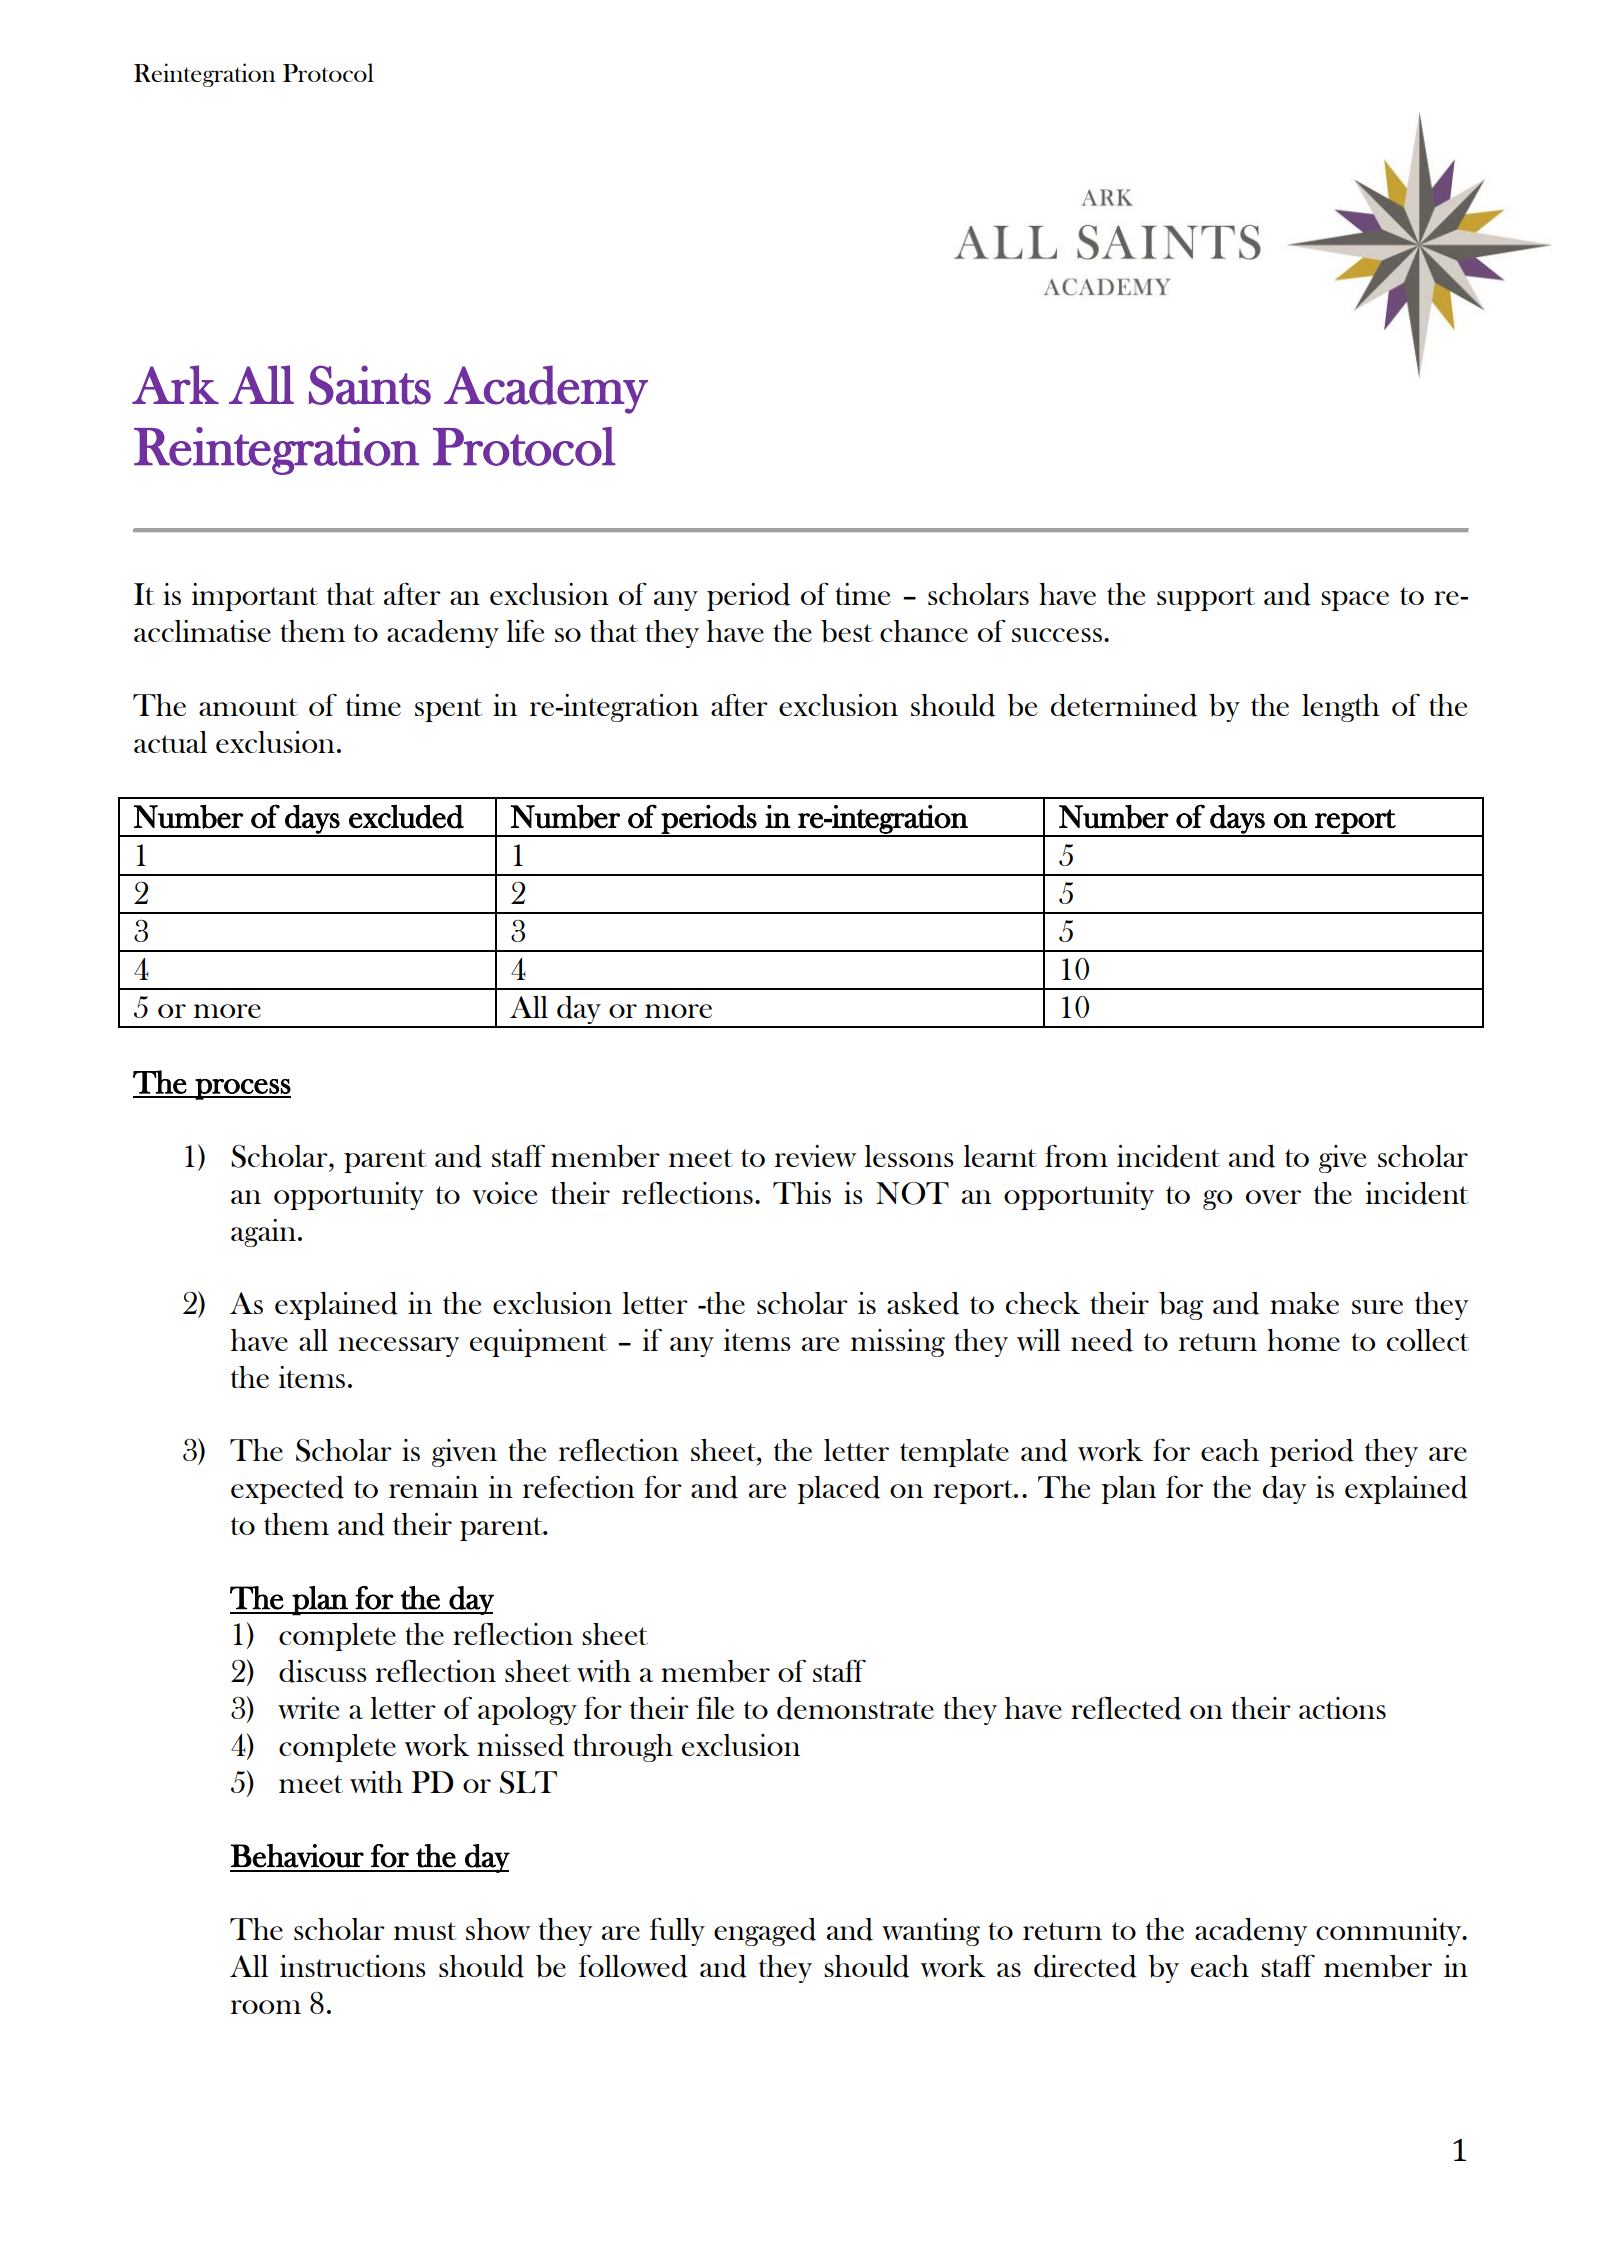  Describe the element at coordinates (847, 631) in the document. I see `best` at that location.
